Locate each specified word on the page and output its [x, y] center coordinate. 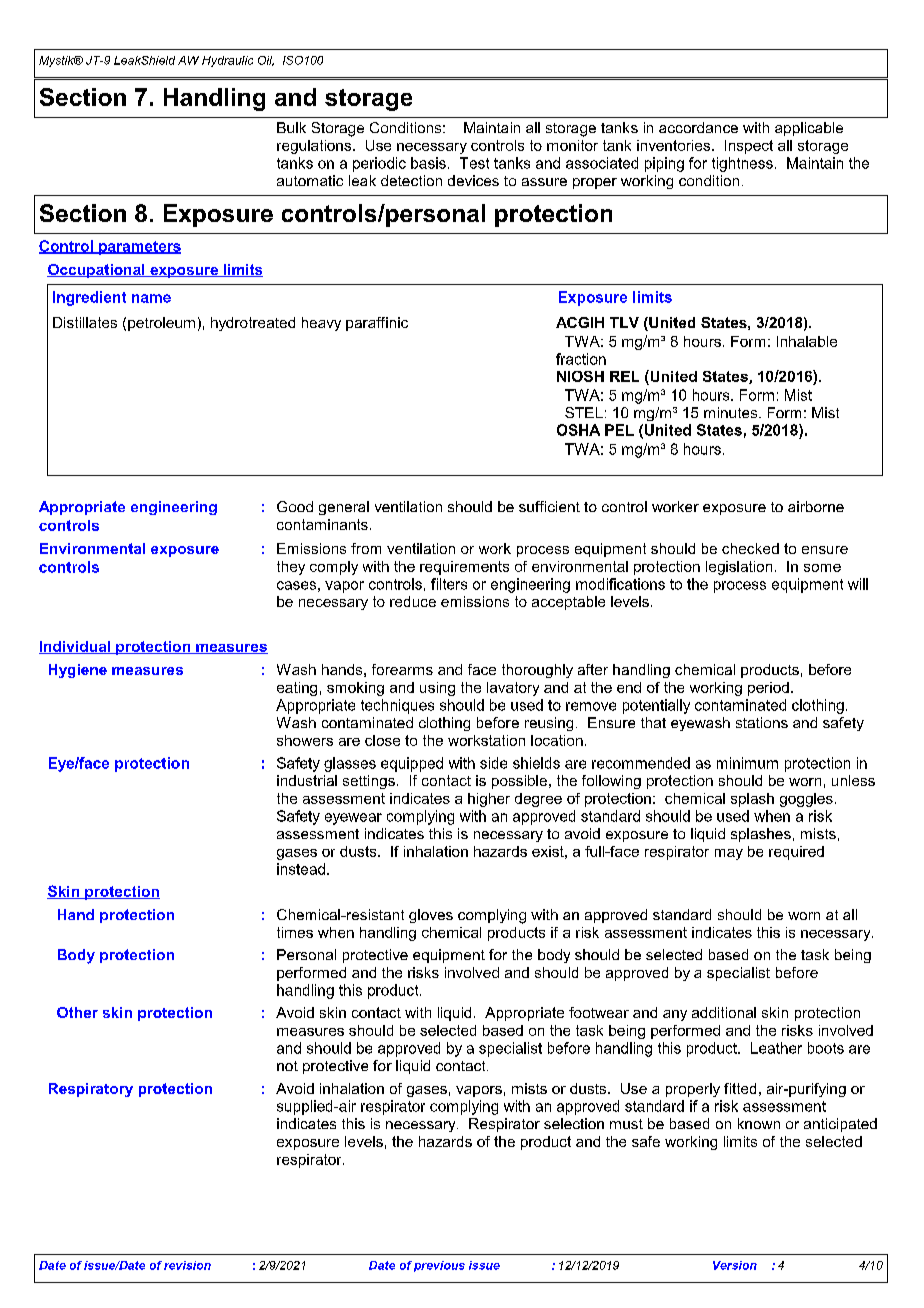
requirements [464, 568]
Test [474, 163]
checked [750, 548]
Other [77, 1012]
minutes [732, 412]
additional [724, 1012]
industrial [307, 780]
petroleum [161, 324]
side [493, 763]
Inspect [749, 147]
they [291, 568]
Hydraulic [227, 61]
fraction [581, 359]
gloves [431, 916]
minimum [747, 763]
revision [187, 1265]
